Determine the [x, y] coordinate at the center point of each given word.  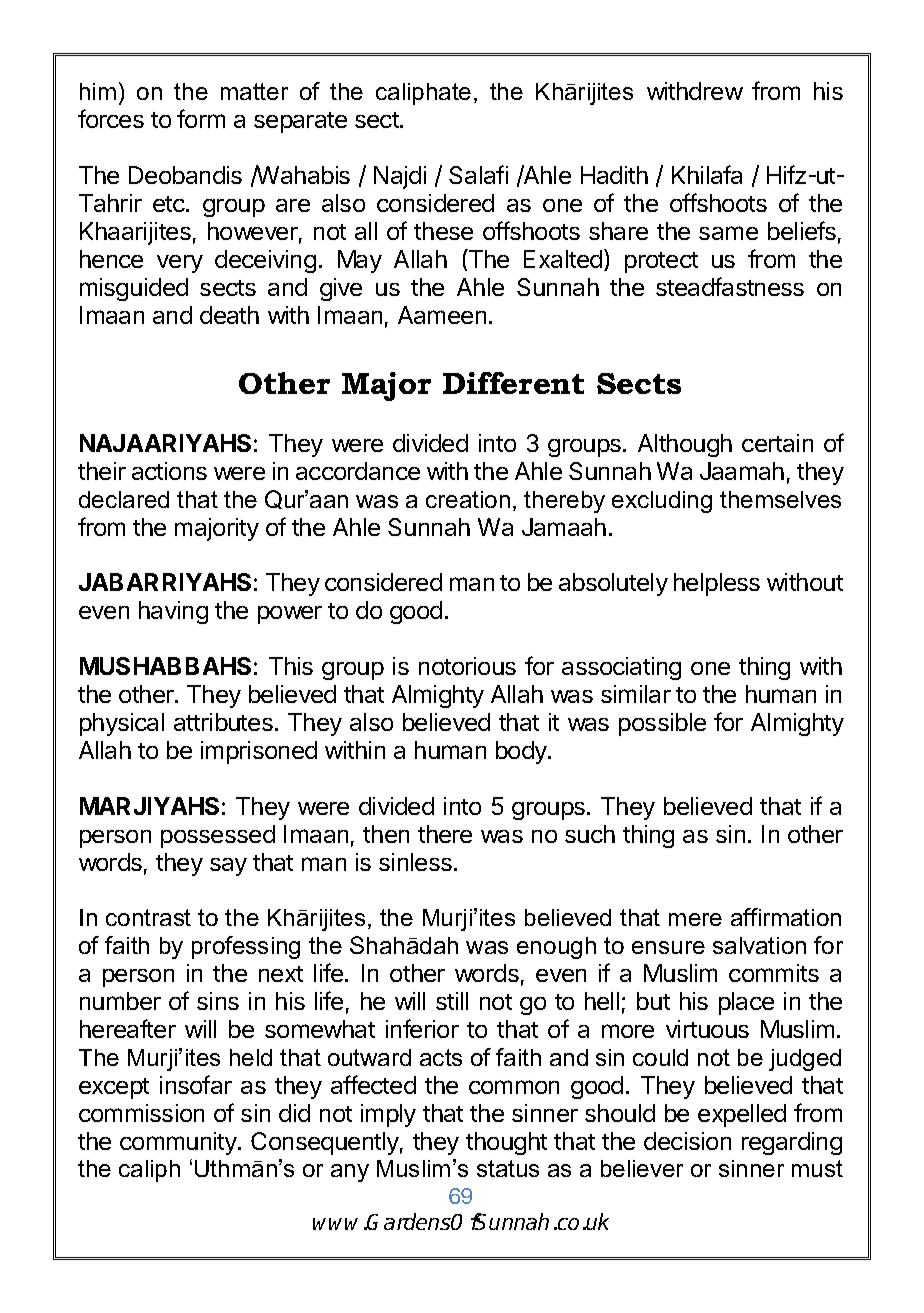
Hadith [614, 175]
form [201, 118]
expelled [742, 1115]
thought [506, 1143]
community [179, 1143]
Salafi [478, 174]
